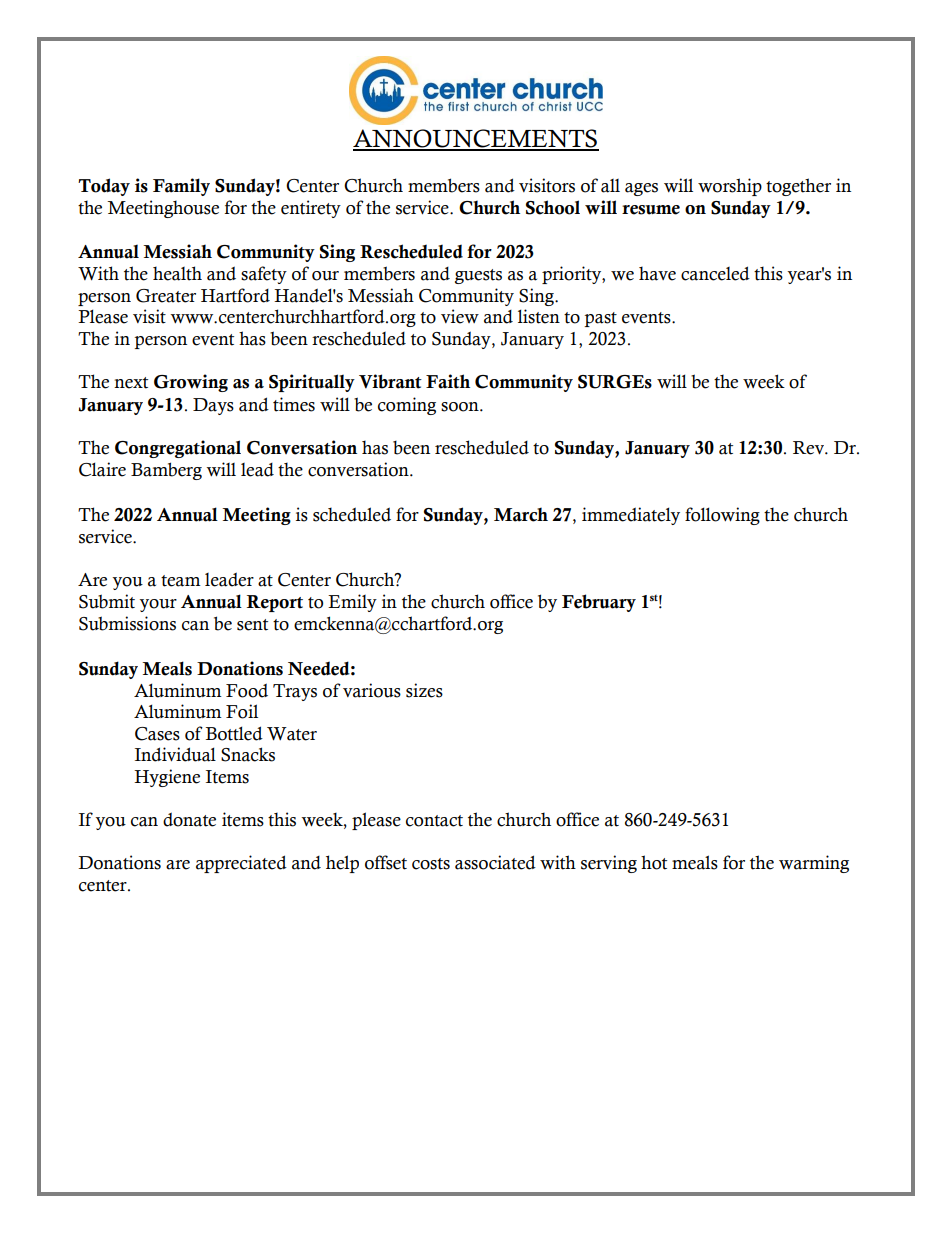  Describe the element at coordinates (166, 471) in the screenshot. I see `Bamberg` at that location.
